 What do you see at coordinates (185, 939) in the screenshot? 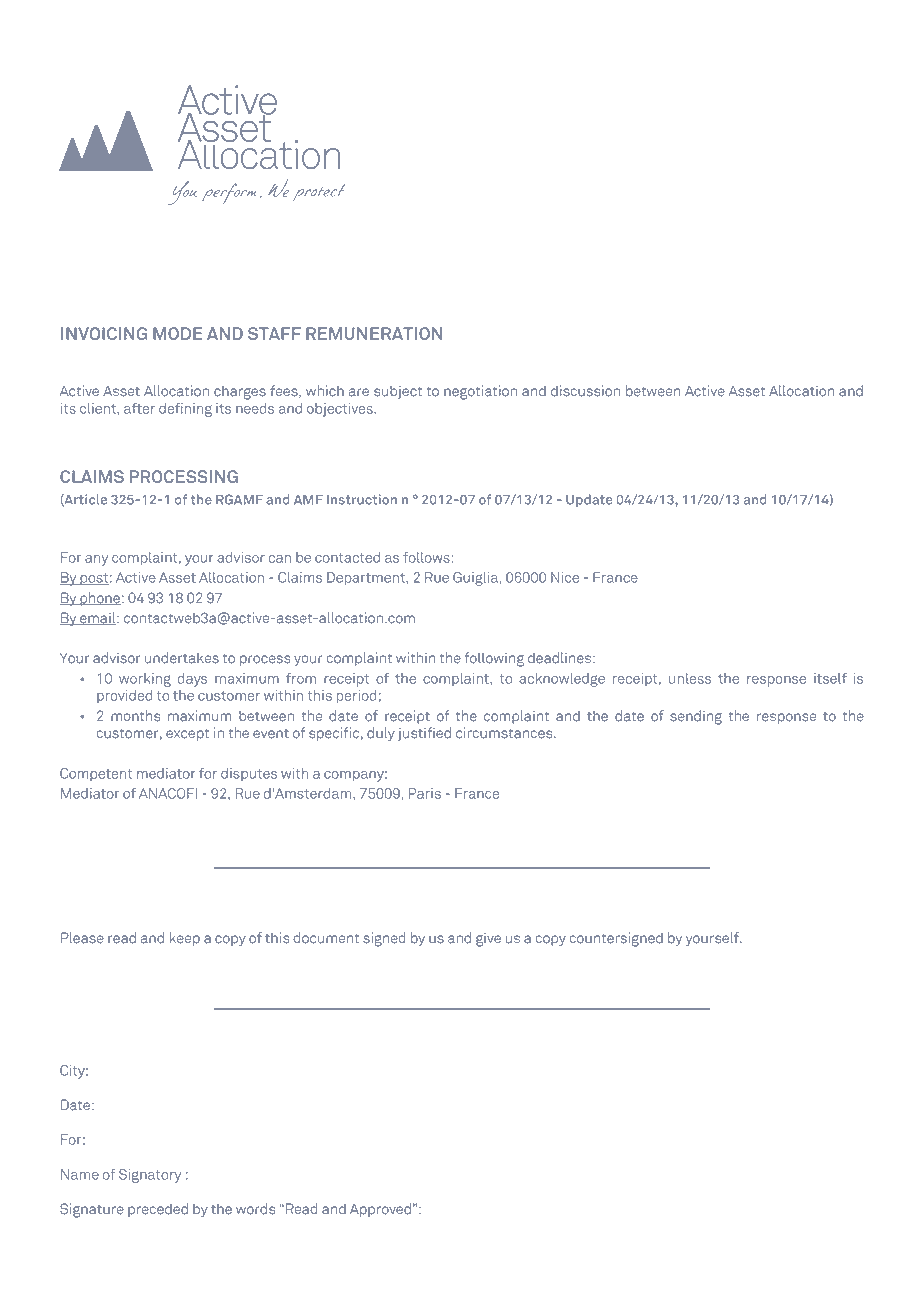
I see `keep` at bounding box center [185, 939].
